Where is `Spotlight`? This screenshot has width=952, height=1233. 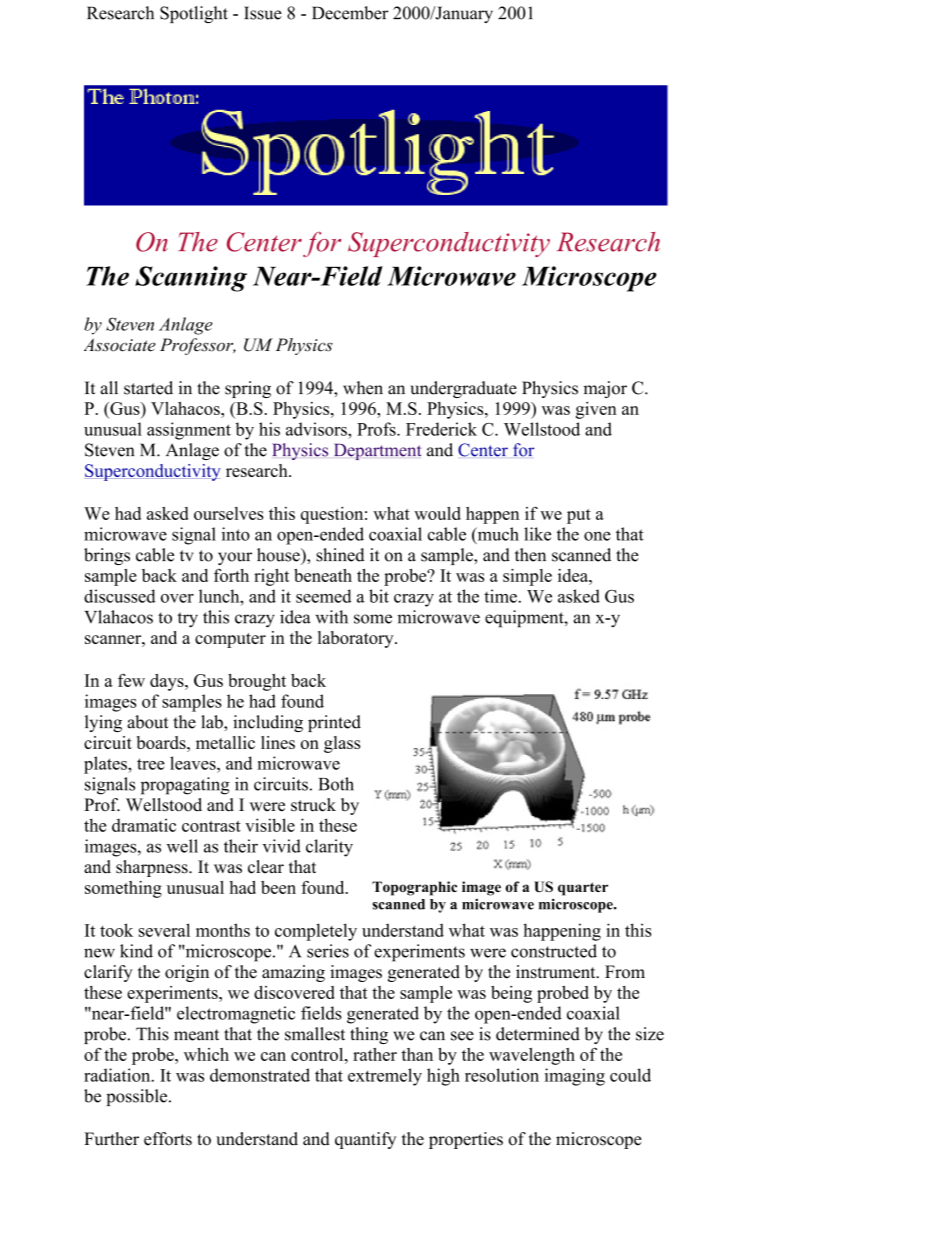 Spotlight is located at coordinates (194, 14).
